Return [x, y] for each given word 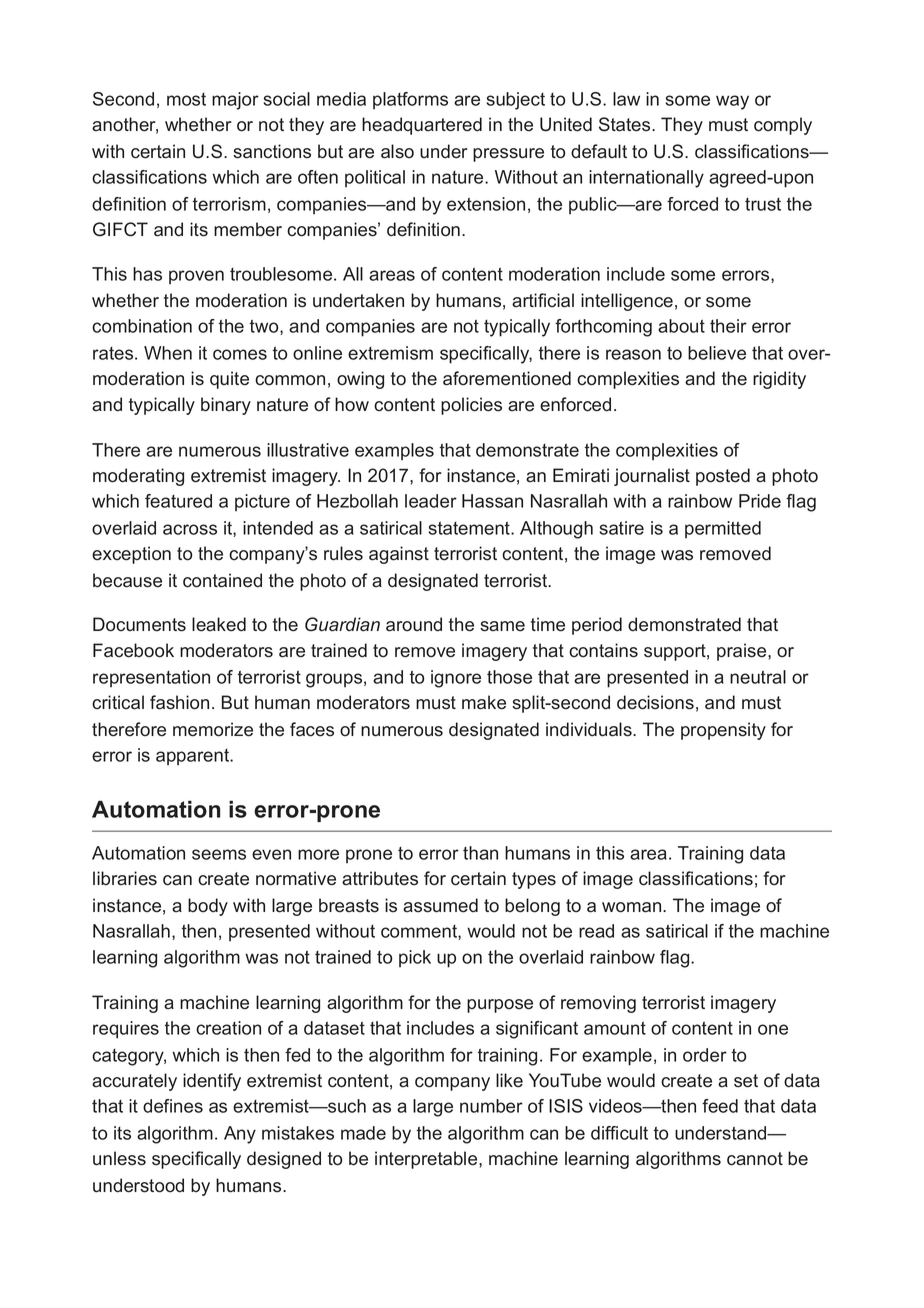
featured [178, 501]
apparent [194, 757]
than [480, 853]
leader [431, 501]
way [732, 102]
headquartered [422, 126]
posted [723, 477]
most [186, 99]
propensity [723, 731]
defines [173, 1106]
